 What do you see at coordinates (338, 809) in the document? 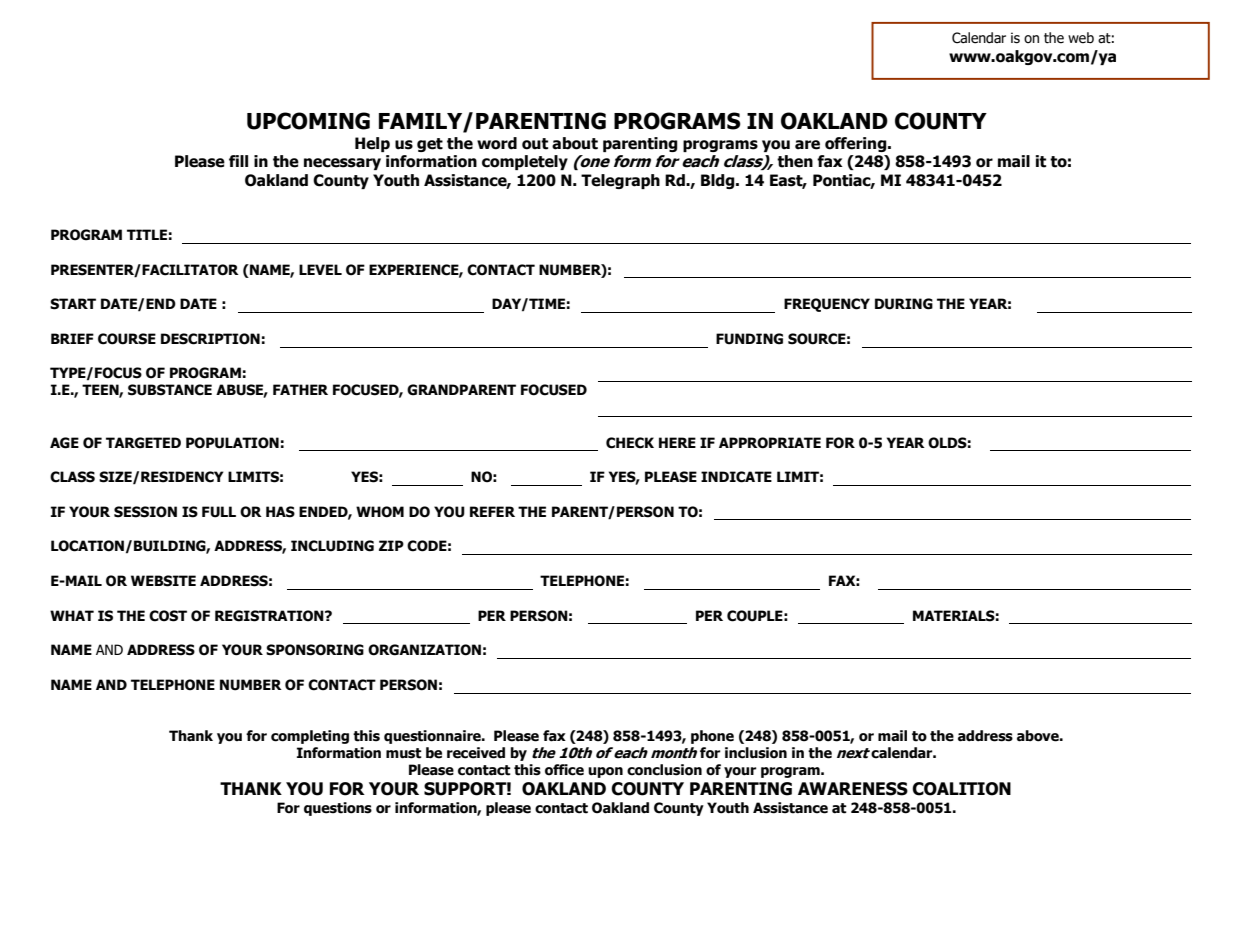
I see `questions` at bounding box center [338, 809].
